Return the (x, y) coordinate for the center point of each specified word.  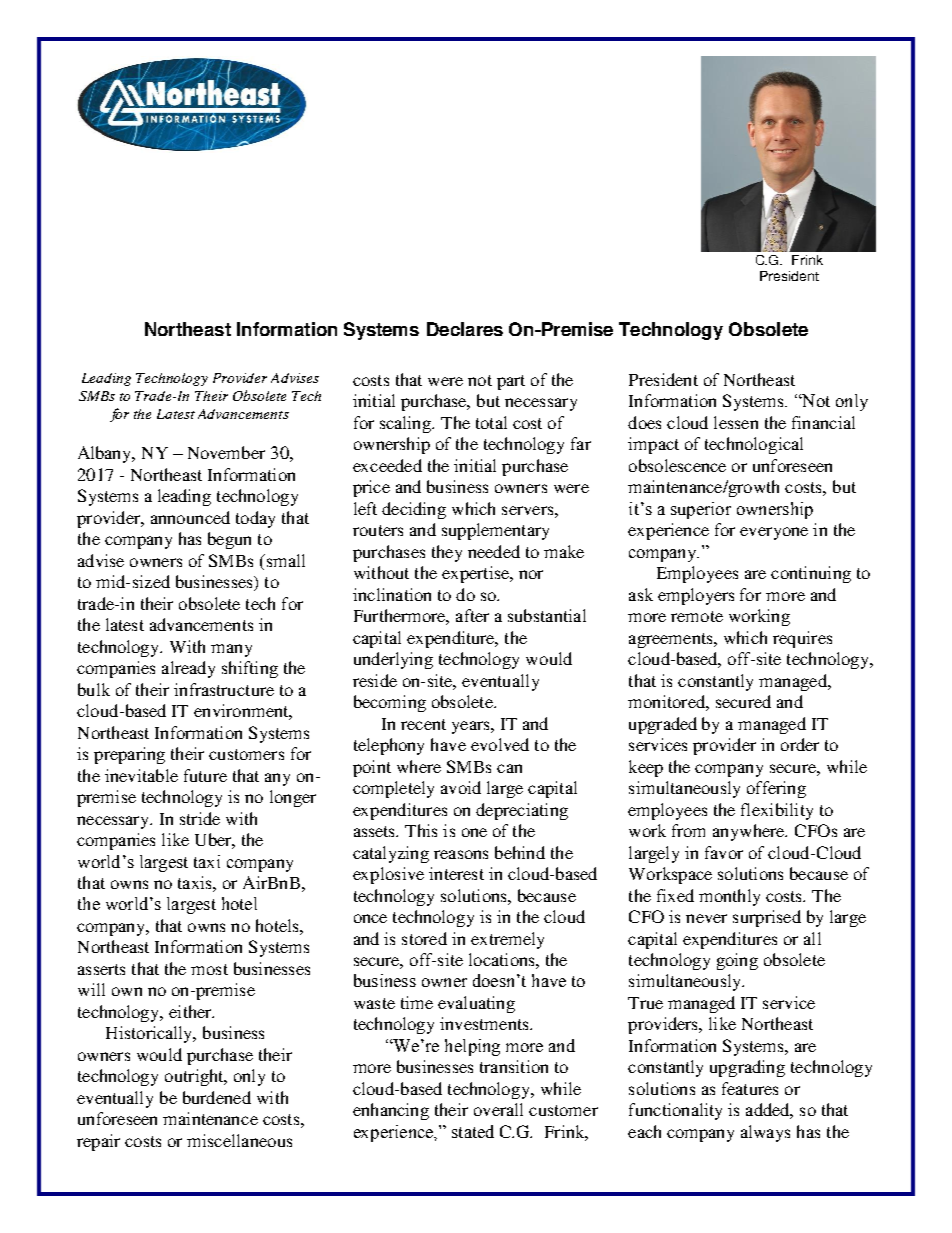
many (231, 650)
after (472, 615)
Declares (465, 329)
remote (697, 616)
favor (724, 852)
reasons (461, 854)
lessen (736, 422)
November (226, 452)
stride (200, 818)
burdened (217, 1097)
